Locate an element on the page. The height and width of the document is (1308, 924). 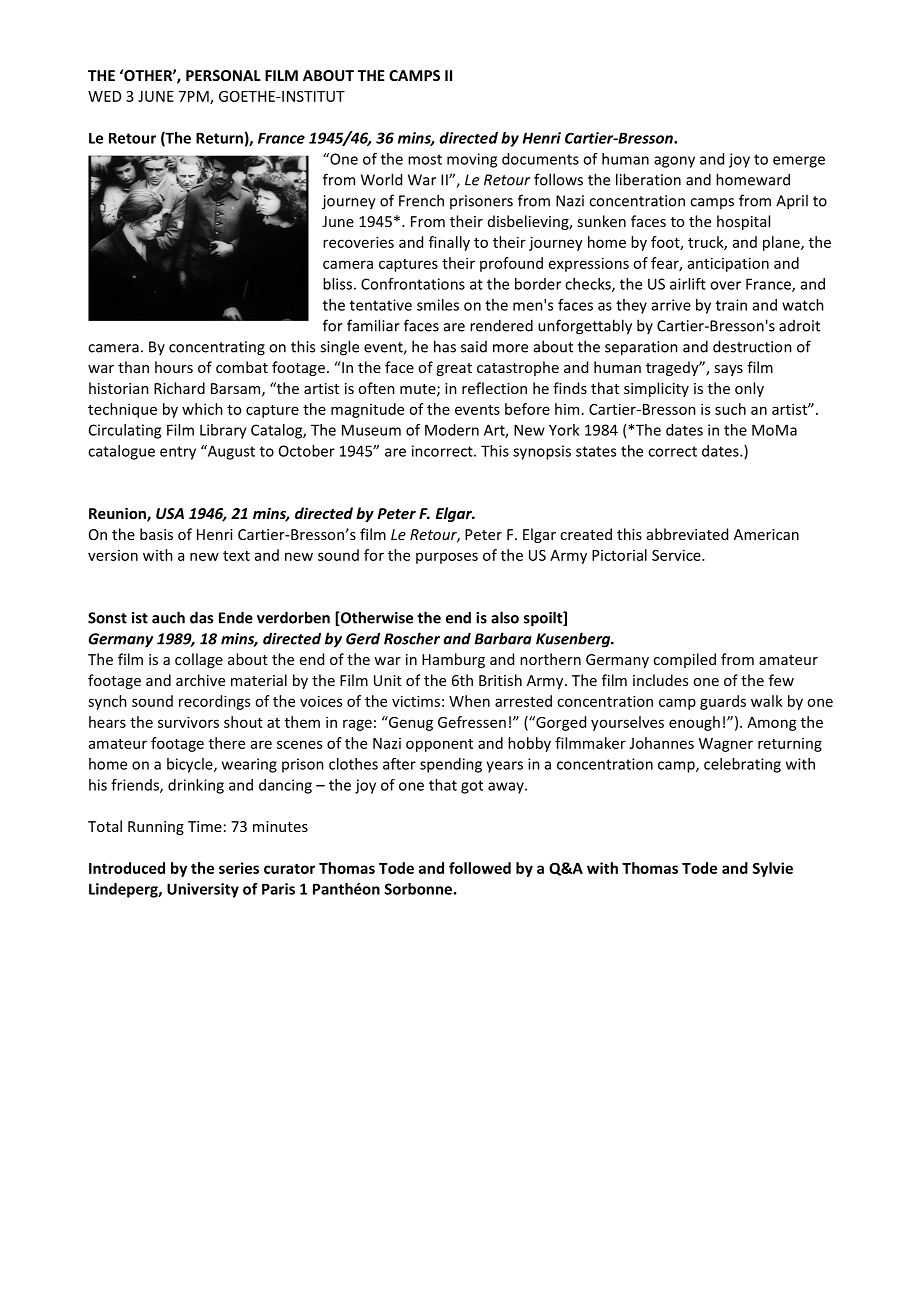
also is located at coordinates (505, 617).
